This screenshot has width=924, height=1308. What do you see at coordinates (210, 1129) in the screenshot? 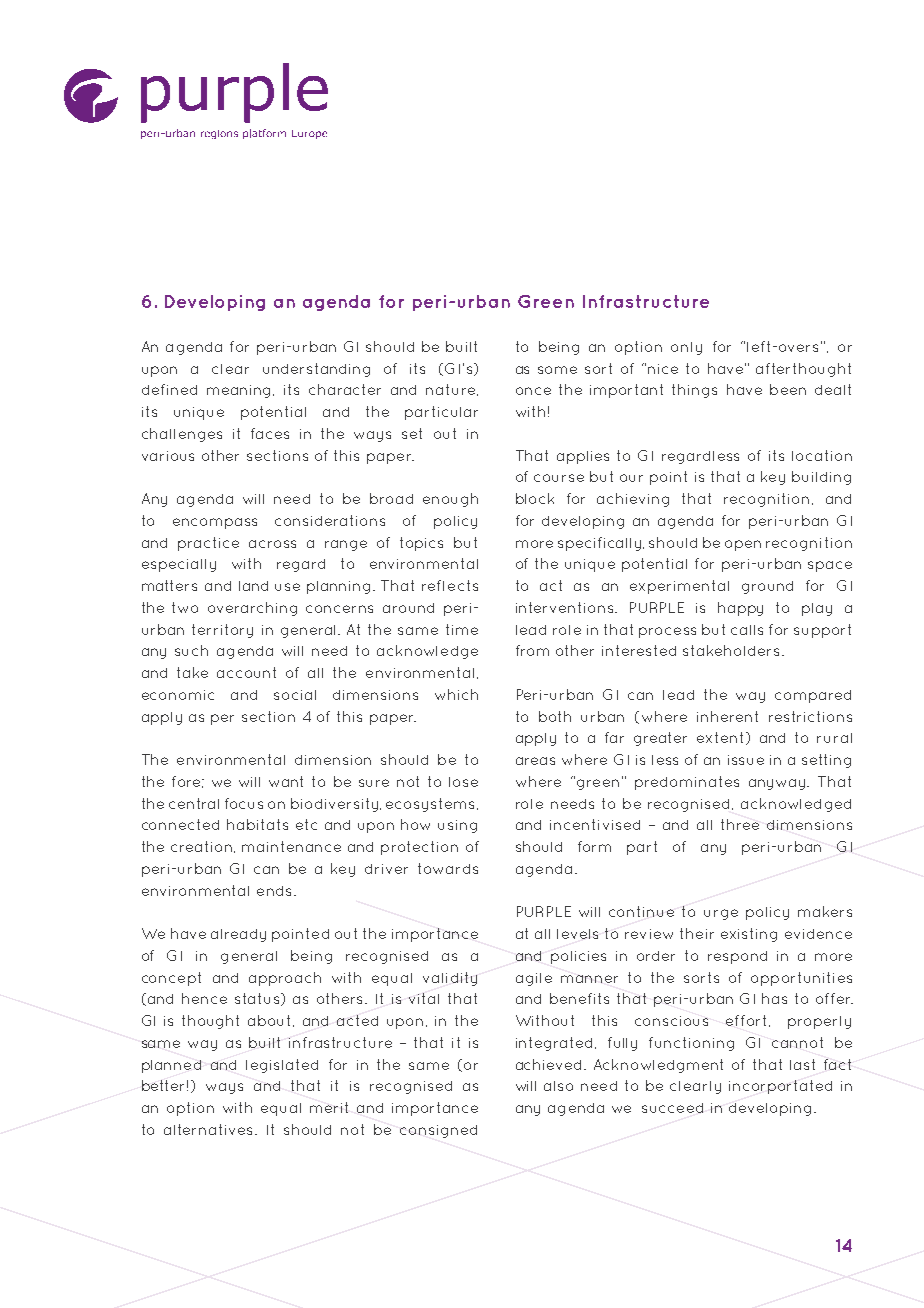
I see `alternatives` at bounding box center [210, 1129].
